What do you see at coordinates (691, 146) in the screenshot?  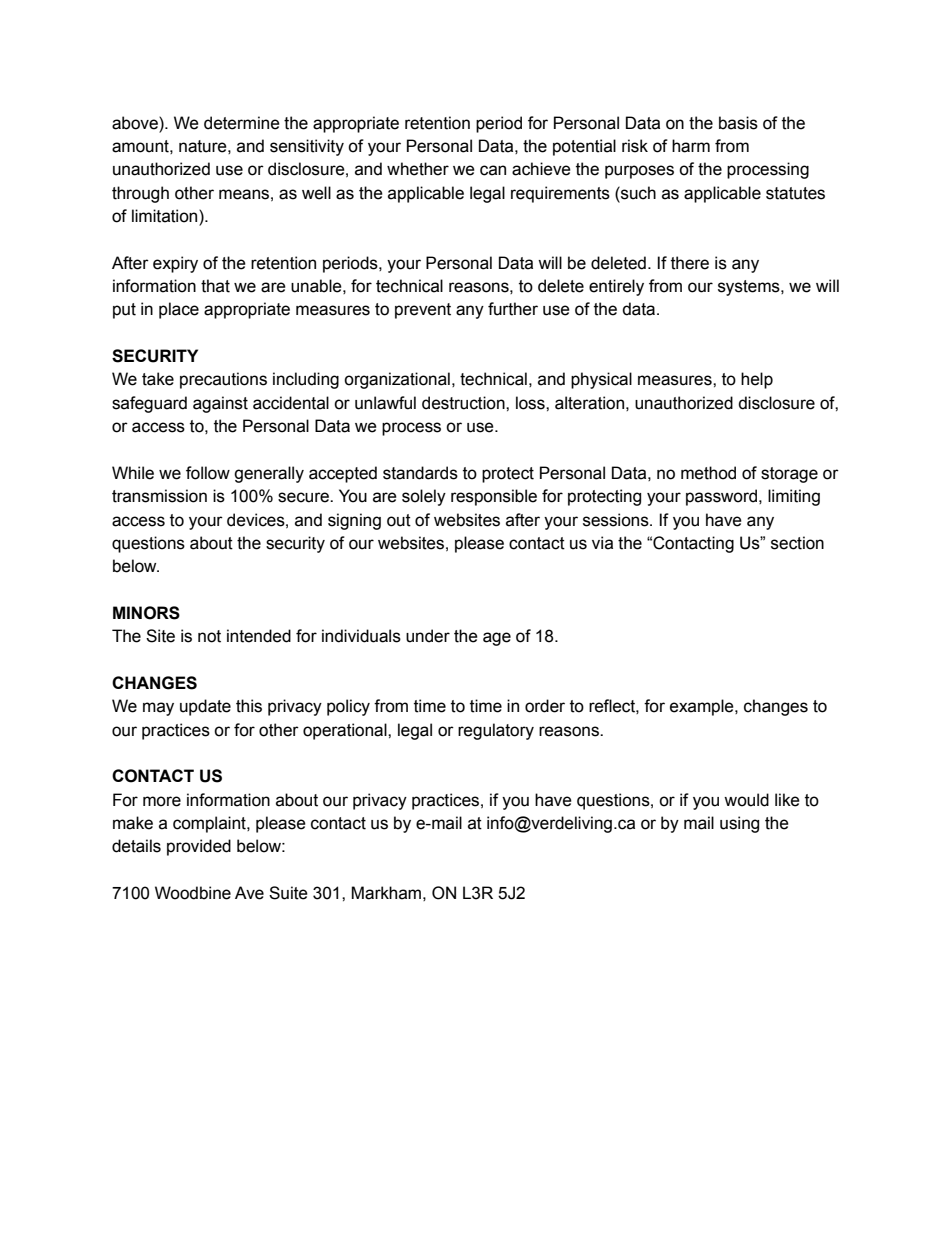 I see `harm` at bounding box center [691, 146].
